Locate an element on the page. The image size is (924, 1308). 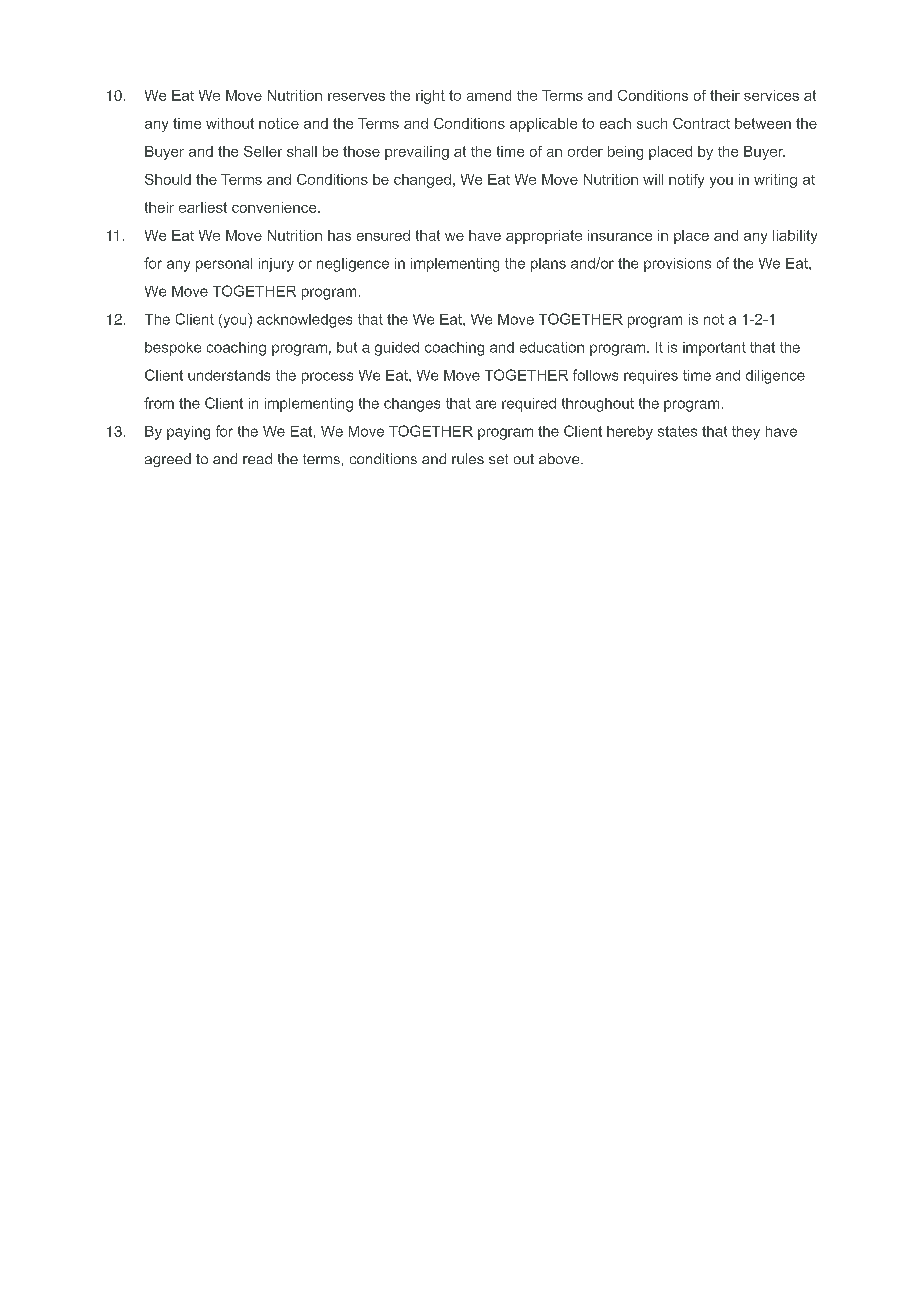
notify is located at coordinates (686, 181).
